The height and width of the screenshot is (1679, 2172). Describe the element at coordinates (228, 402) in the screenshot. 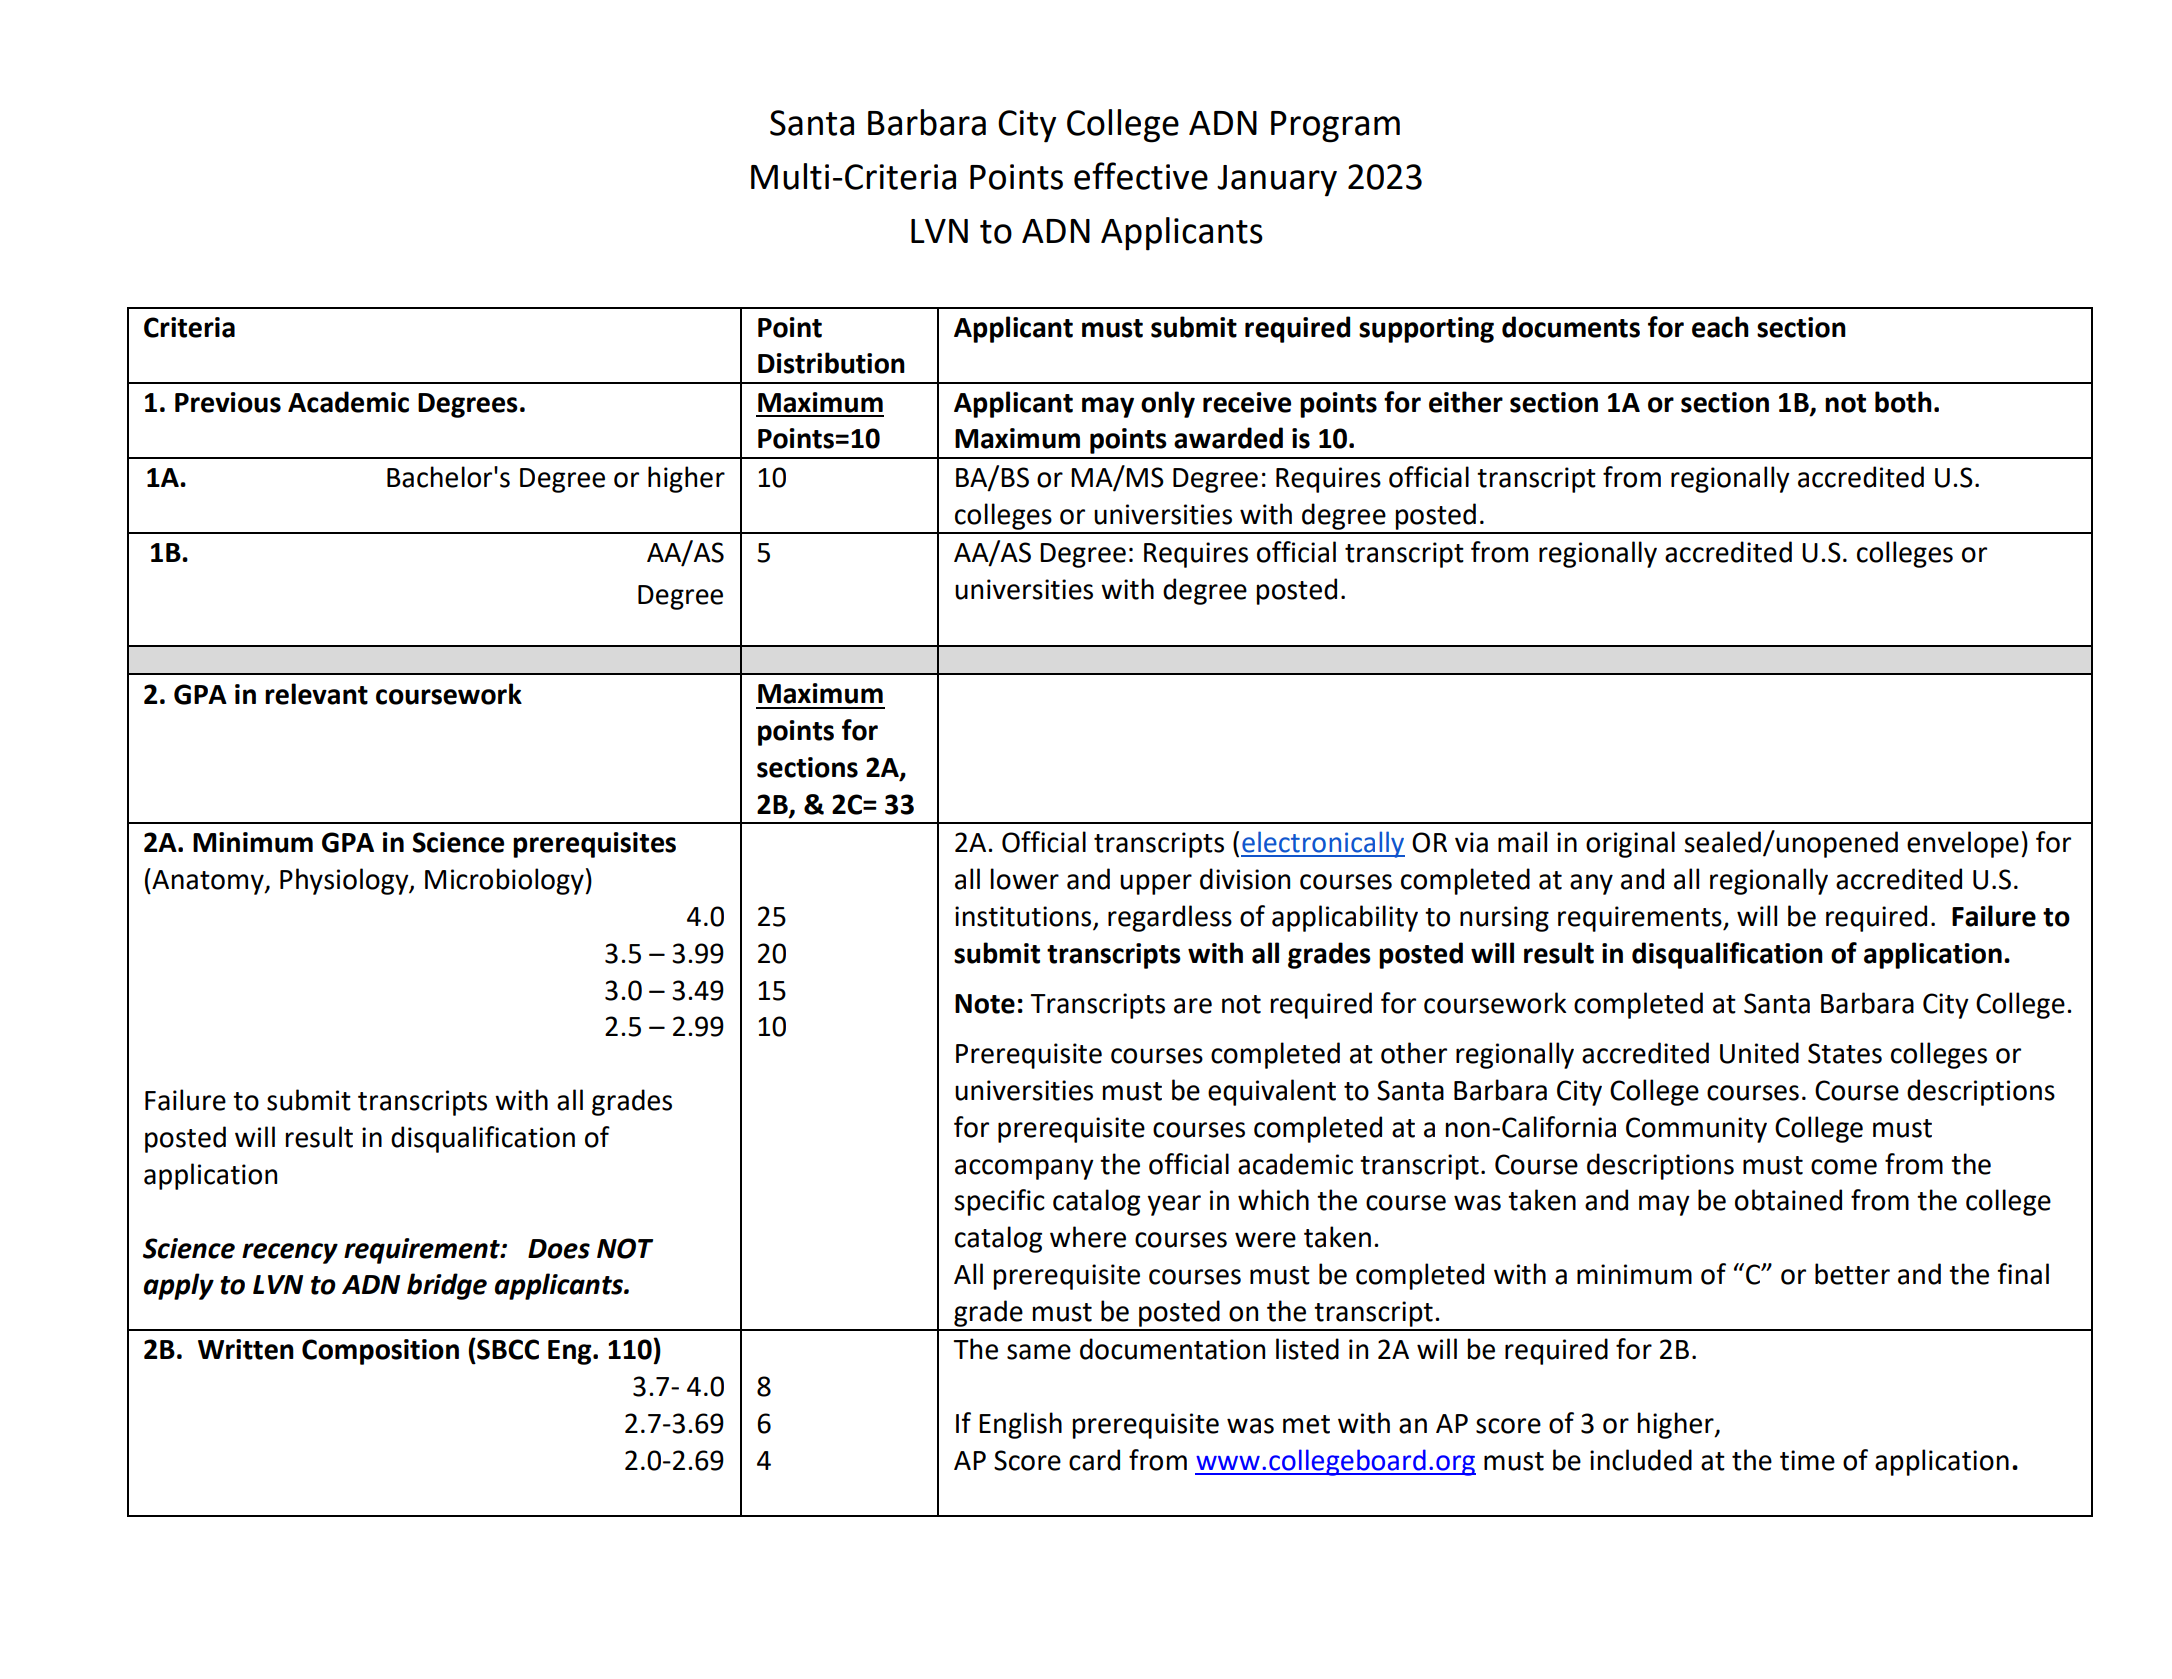

I see `Previous` at that location.
